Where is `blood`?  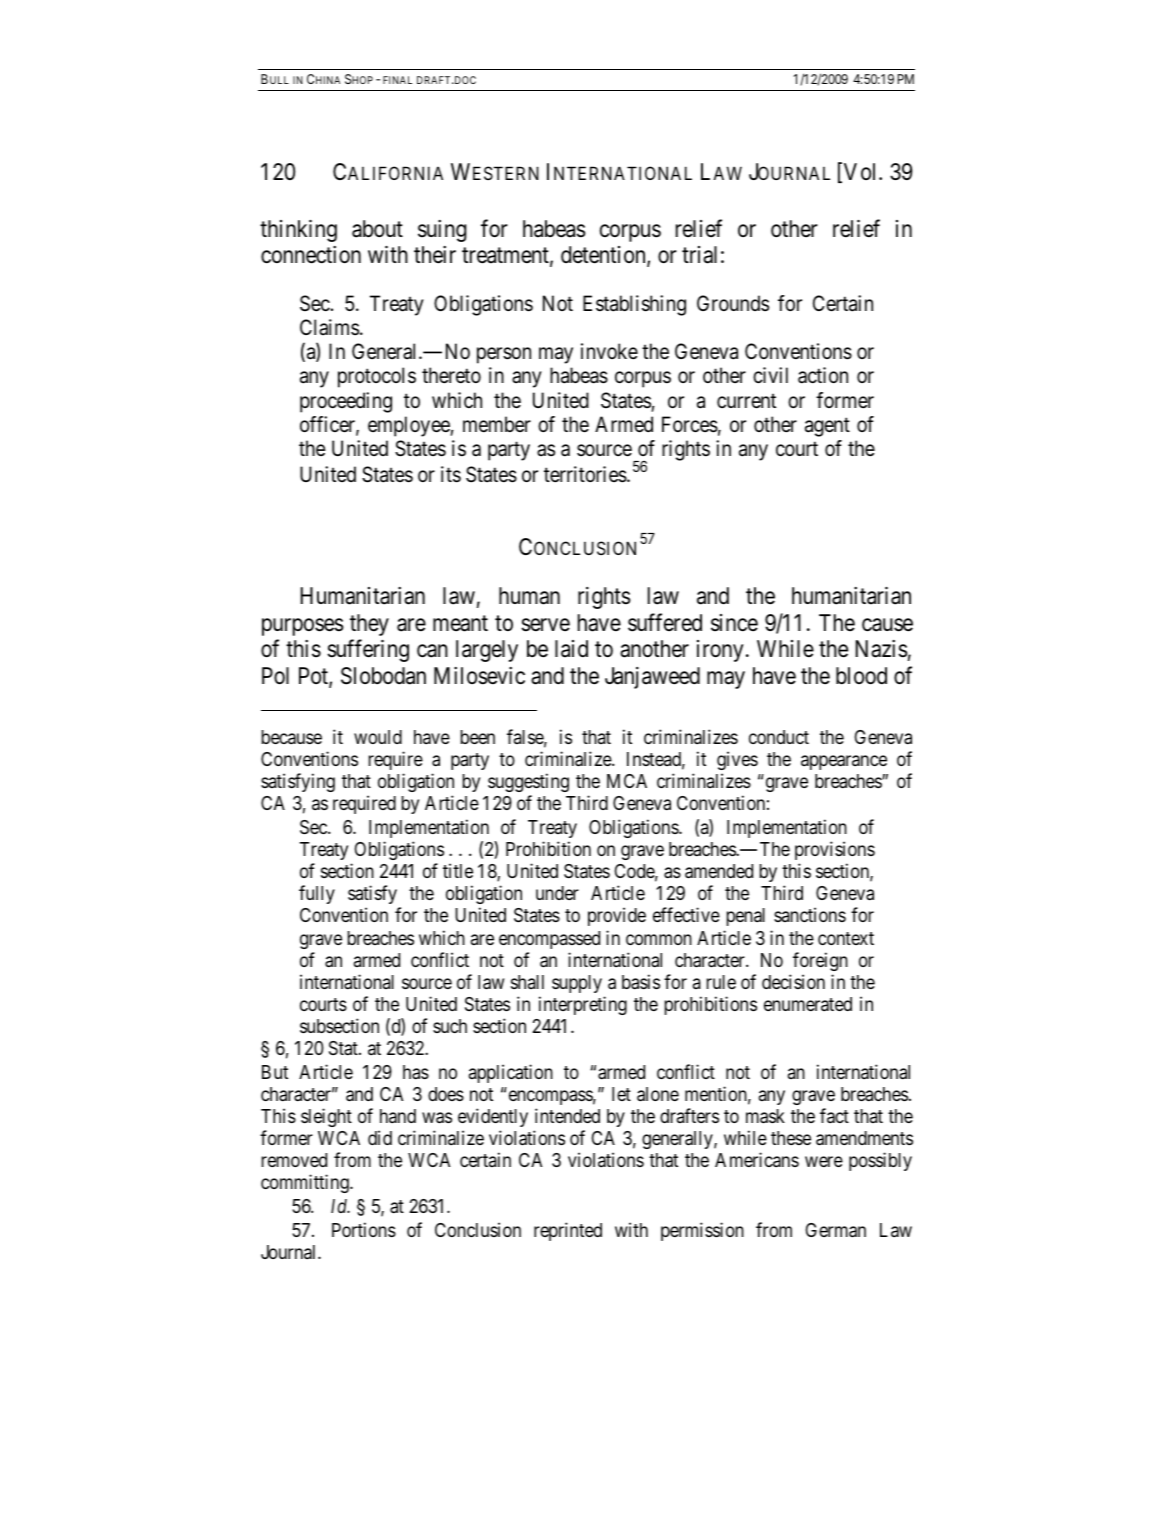
blood is located at coordinates (861, 676).
